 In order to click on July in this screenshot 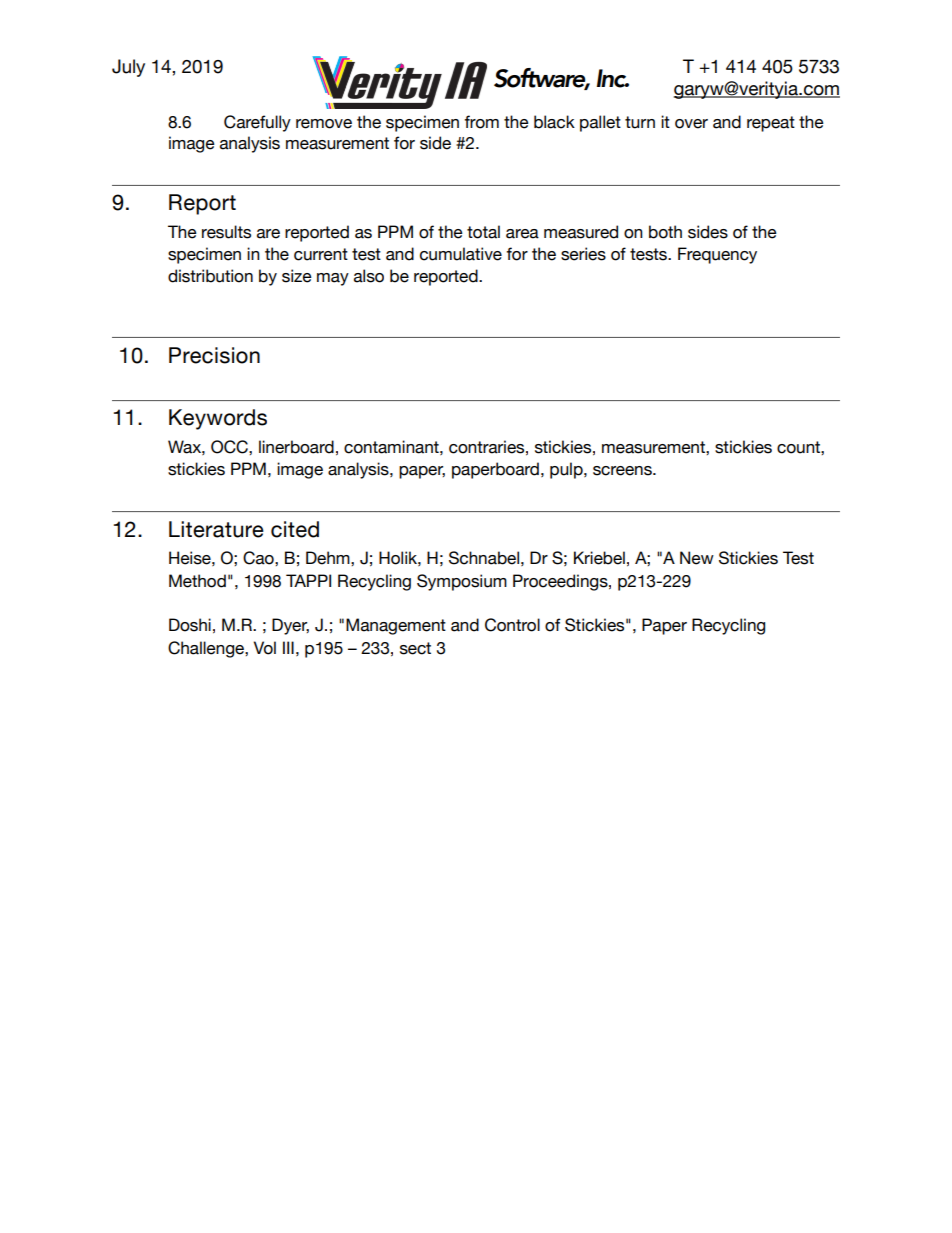, I will do `click(128, 68)`.
